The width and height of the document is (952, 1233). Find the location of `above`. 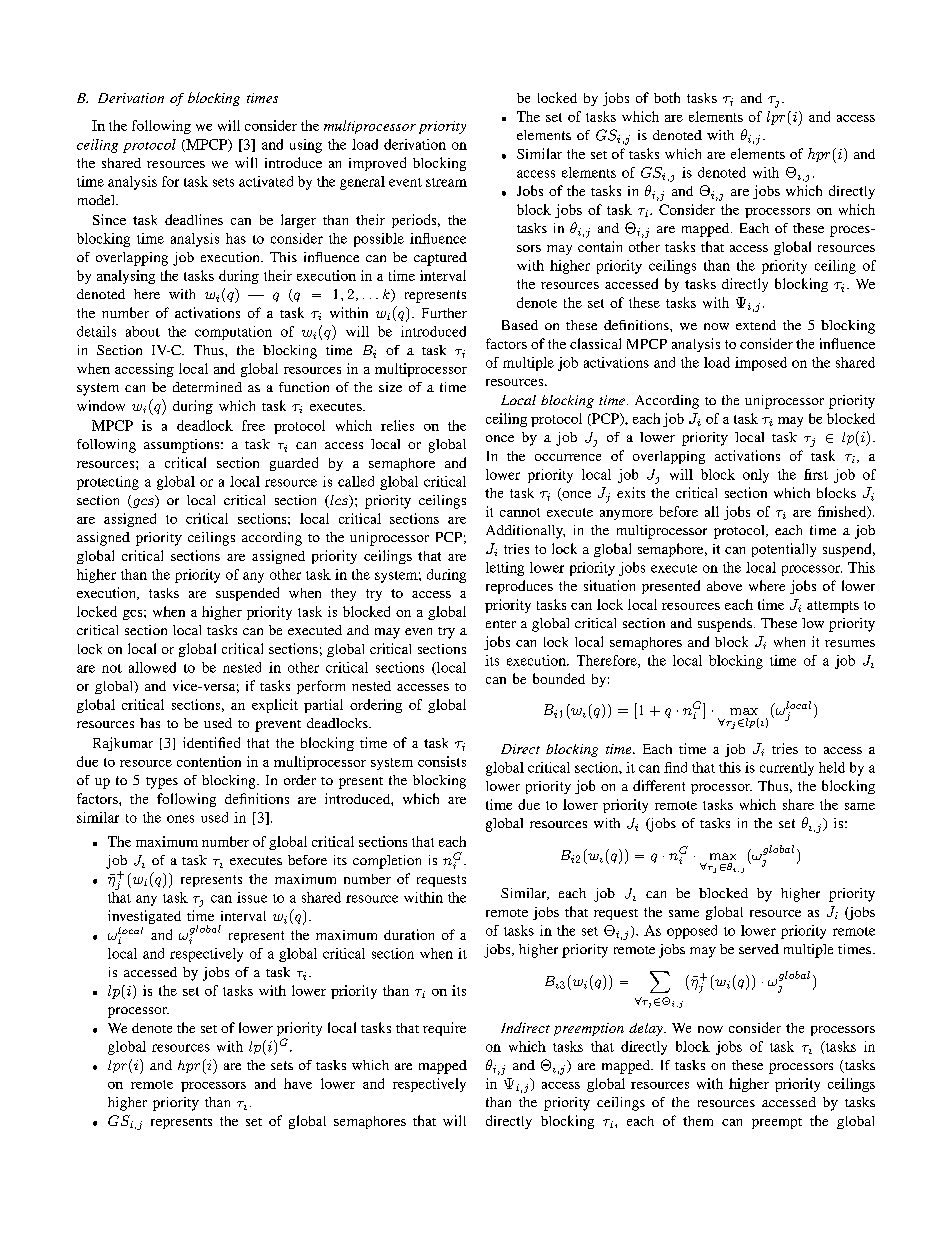

above is located at coordinates (724, 586).
